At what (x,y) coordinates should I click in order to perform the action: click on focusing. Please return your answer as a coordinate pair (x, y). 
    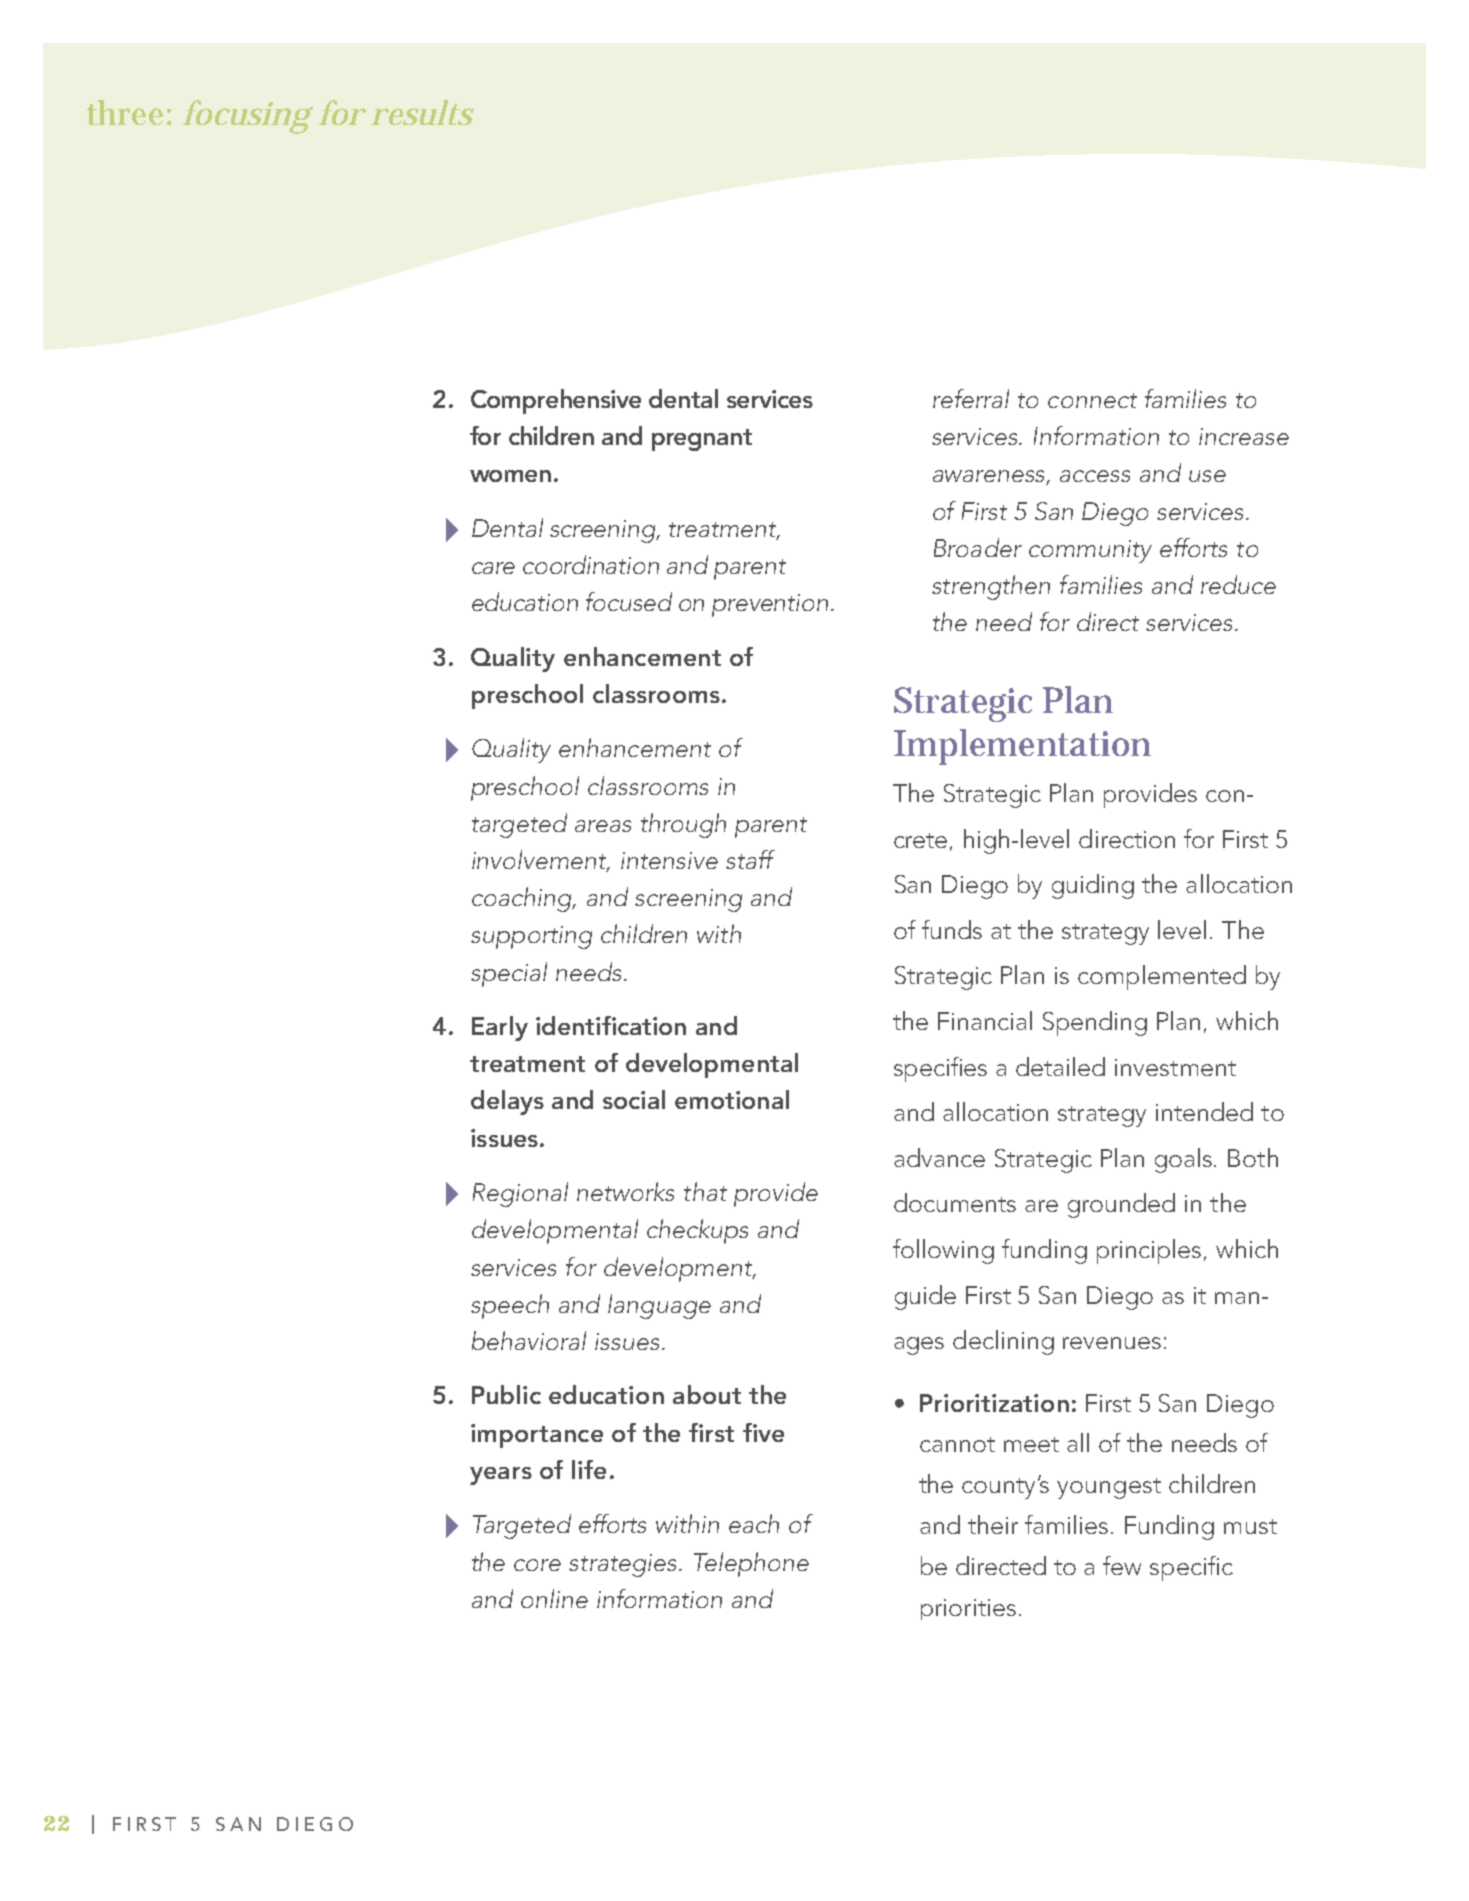
    Looking at the image, I should click on (247, 117).
